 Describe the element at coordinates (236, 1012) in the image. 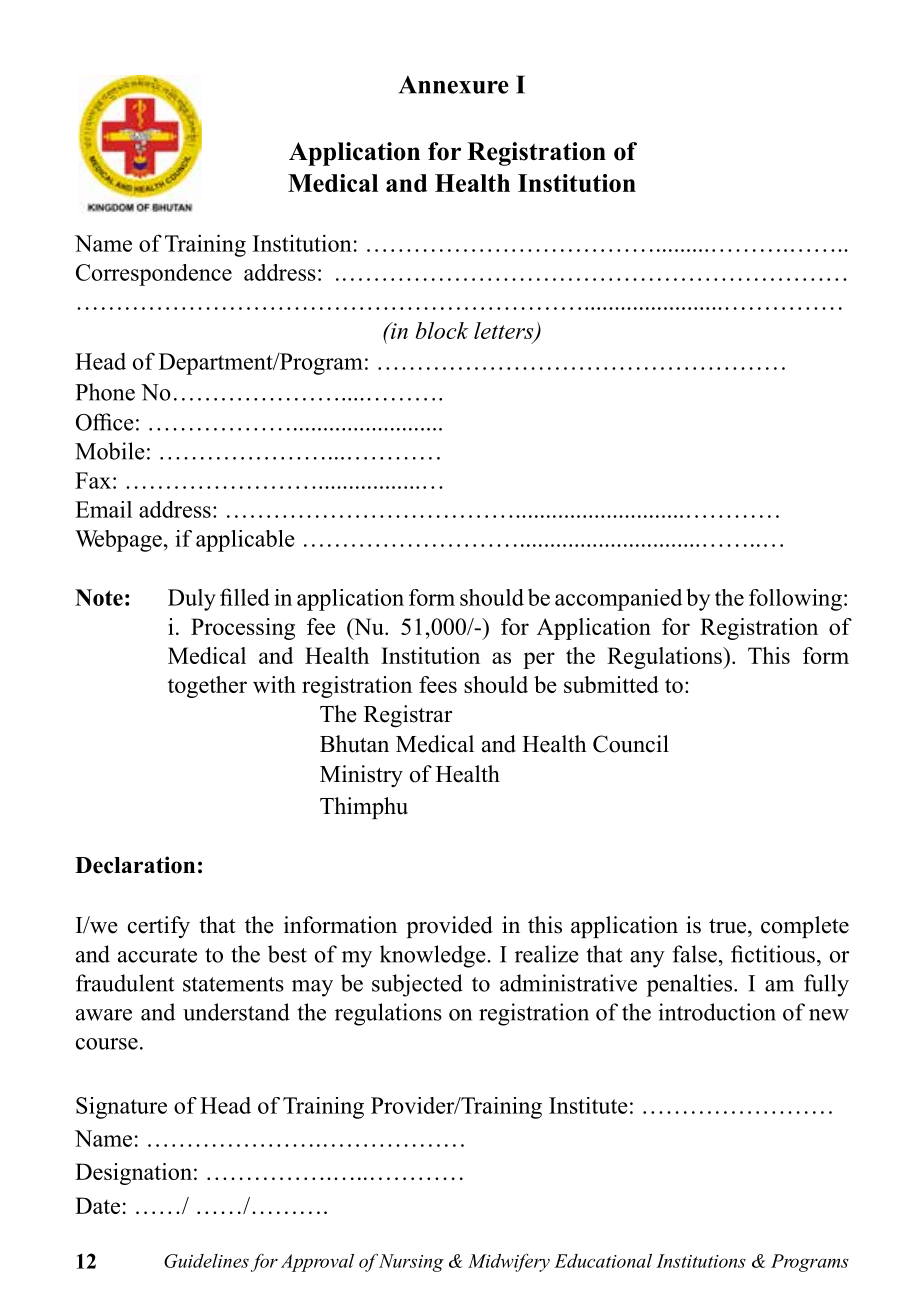

I see `understand` at that location.
